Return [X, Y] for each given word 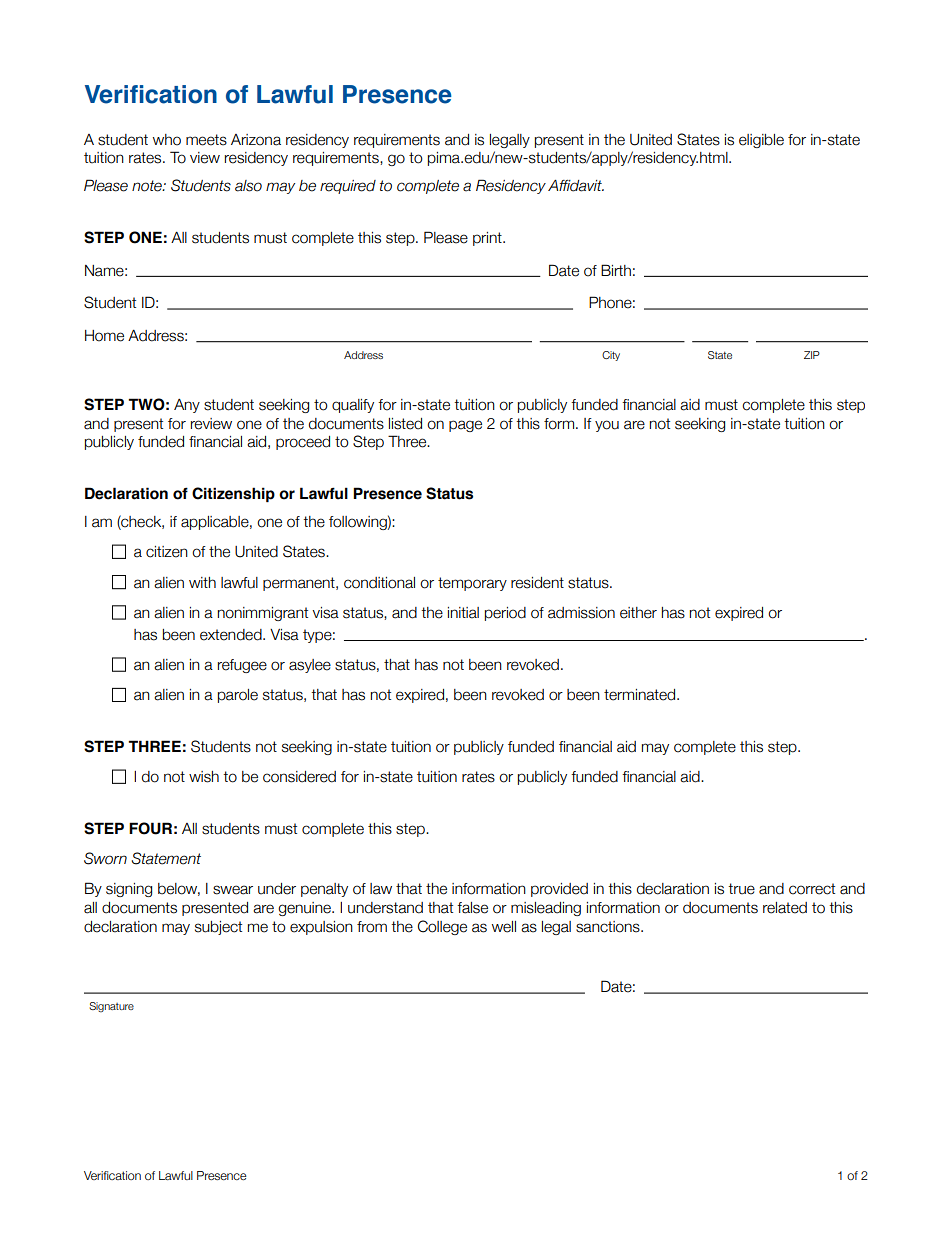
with [202, 582]
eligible [761, 141]
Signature [111, 1007]
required [348, 187]
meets [206, 140]
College [442, 927]
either [638, 613]
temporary [472, 584]
